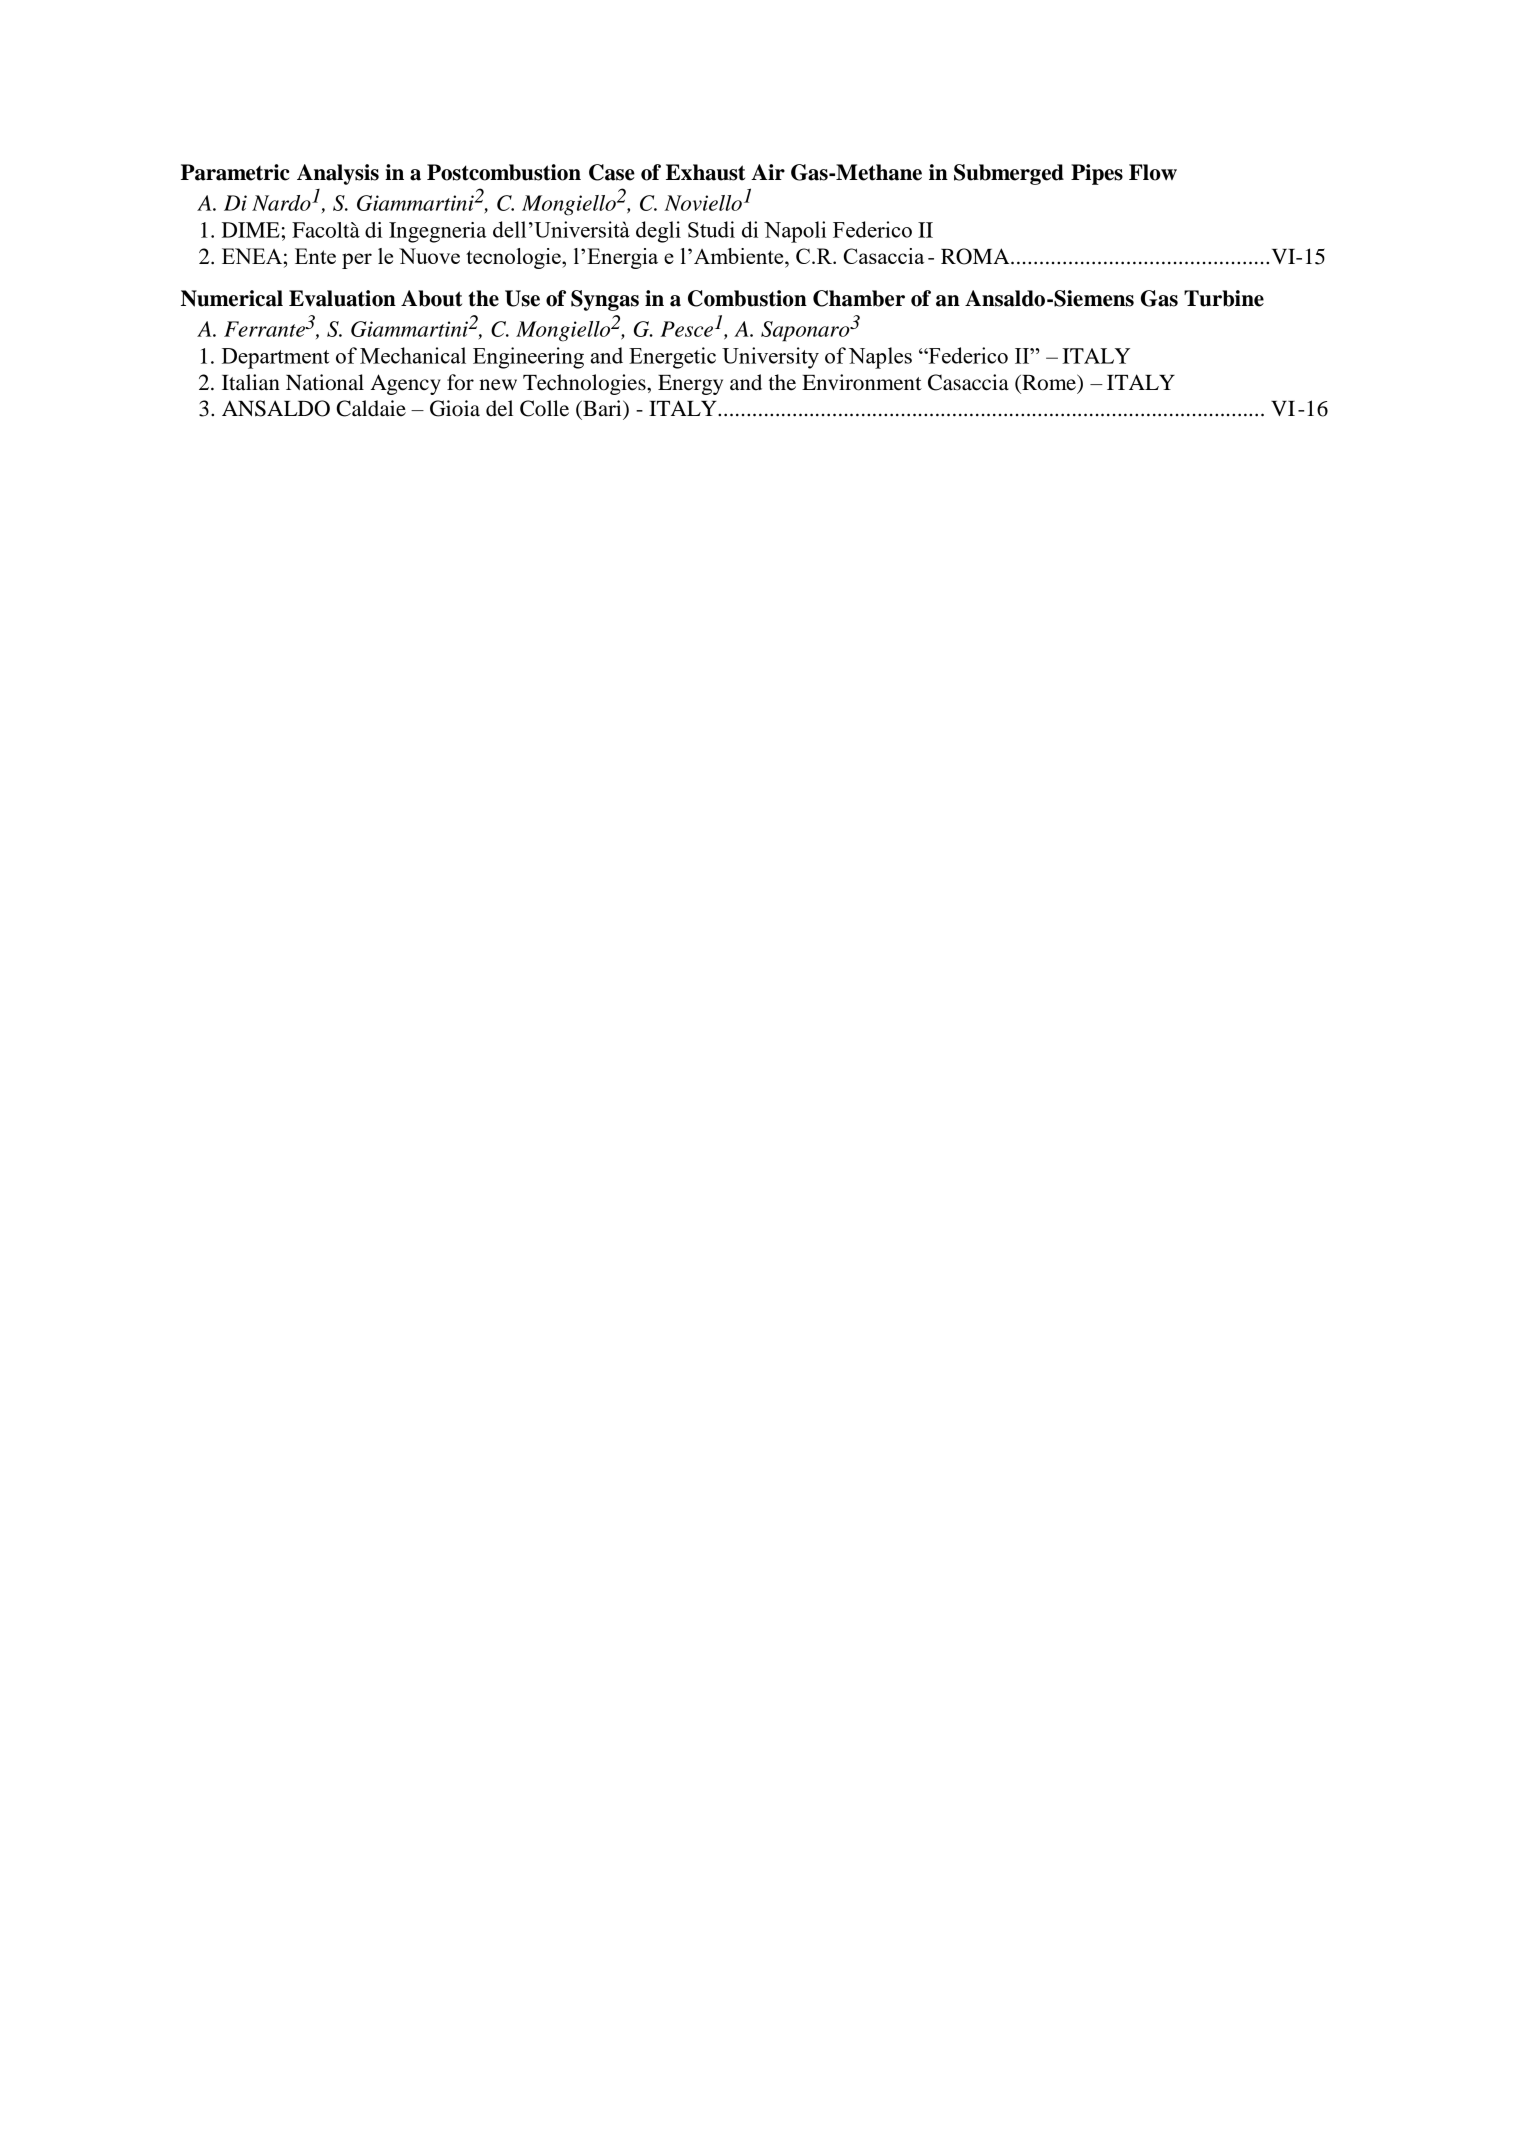 This image has width=1514, height=2142. What do you see at coordinates (705, 172) in the image?
I see `Exhaust` at bounding box center [705, 172].
